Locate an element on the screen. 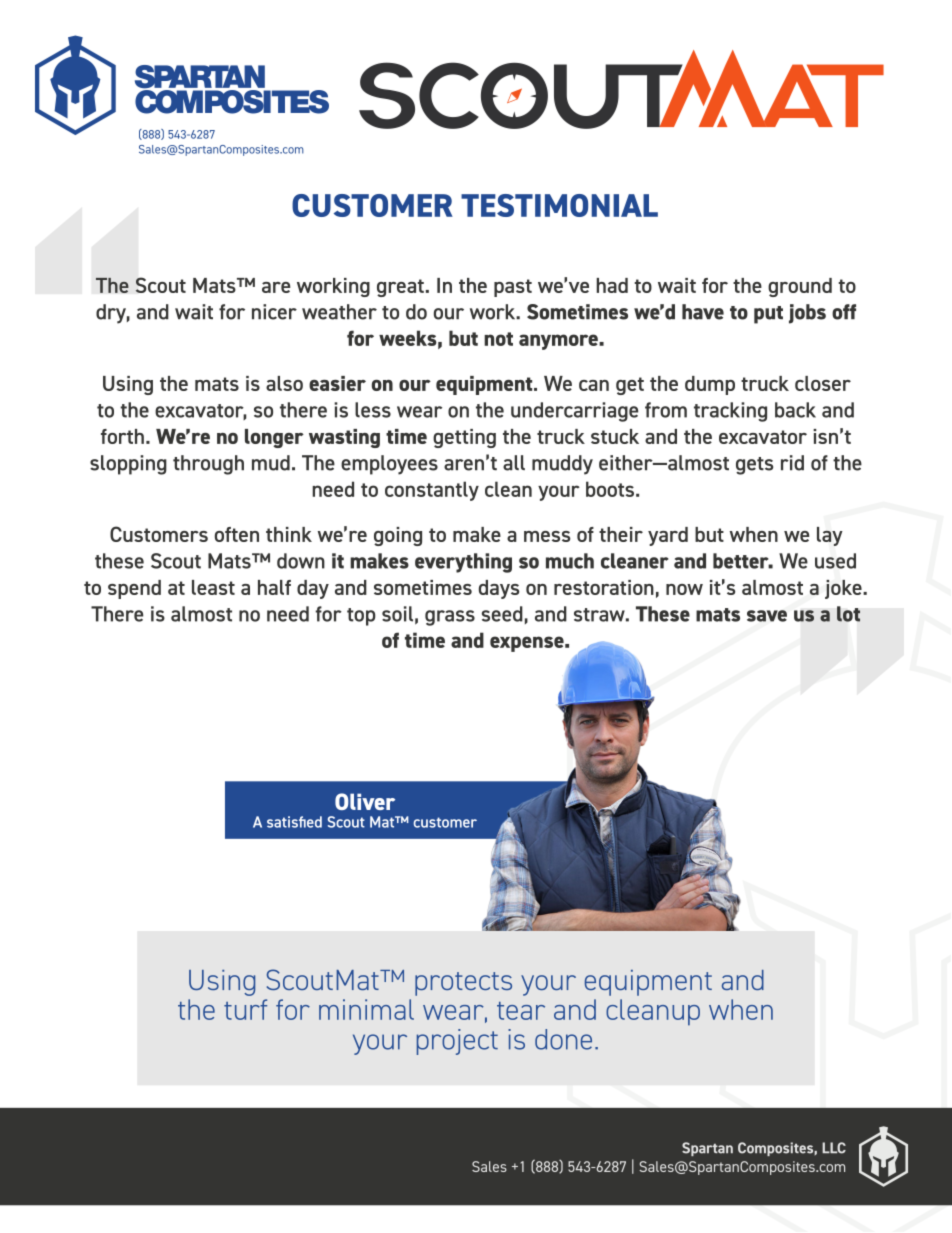 This screenshot has width=952, height=1233. save is located at coordinates (767, 616).
